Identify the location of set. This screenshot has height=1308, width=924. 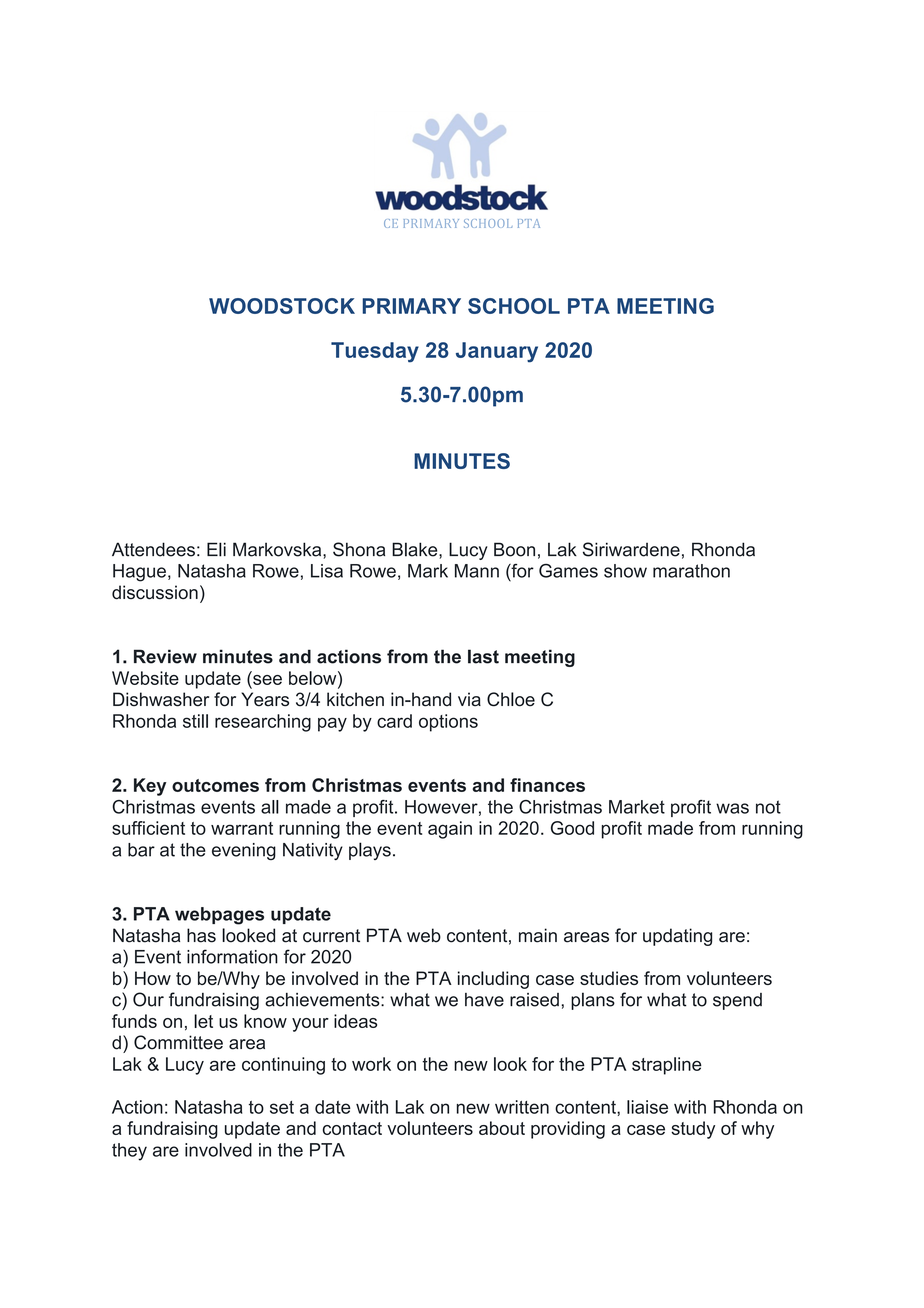
(282, 1107).
